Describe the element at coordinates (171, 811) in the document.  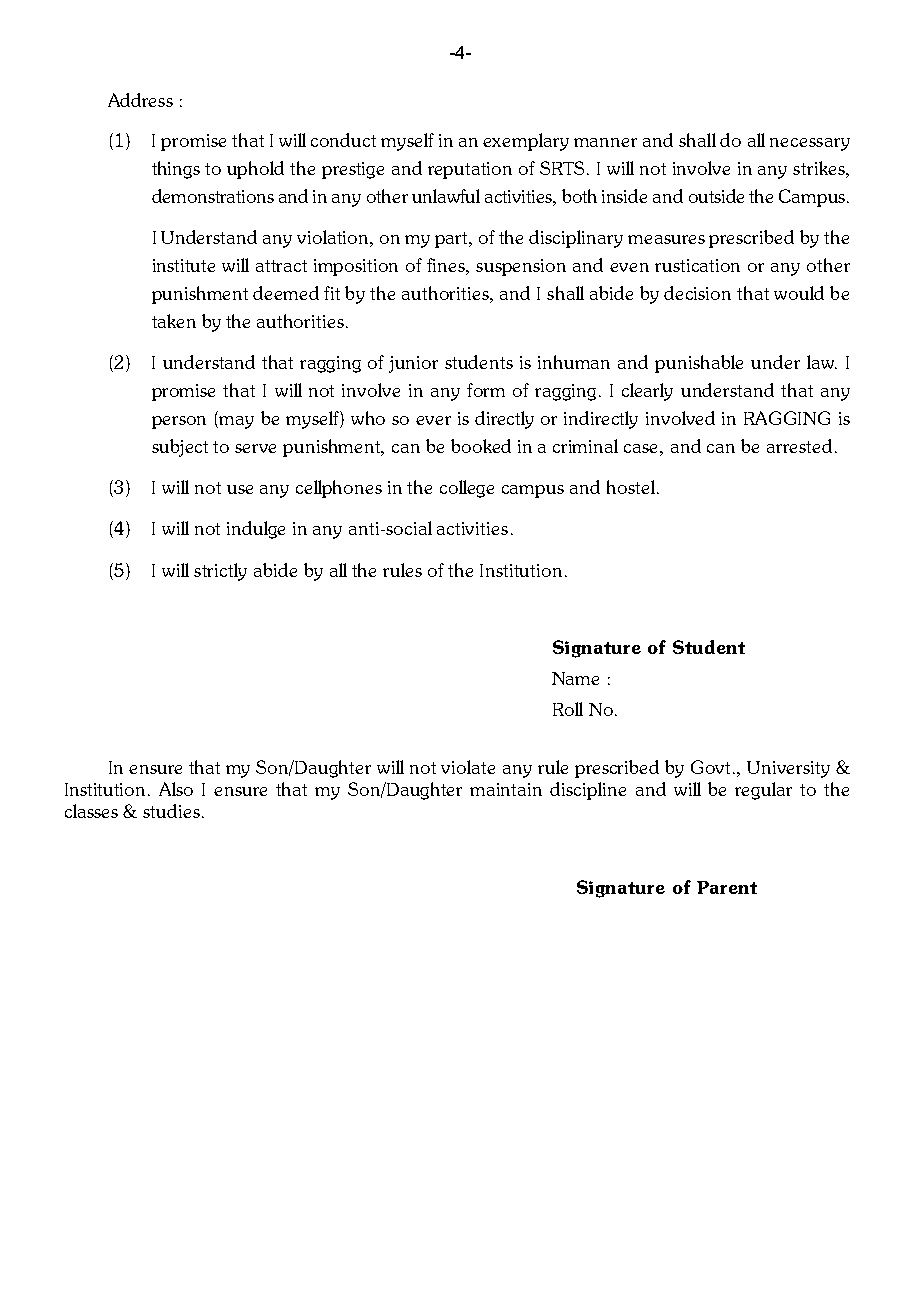
I see `studies` at that location.
